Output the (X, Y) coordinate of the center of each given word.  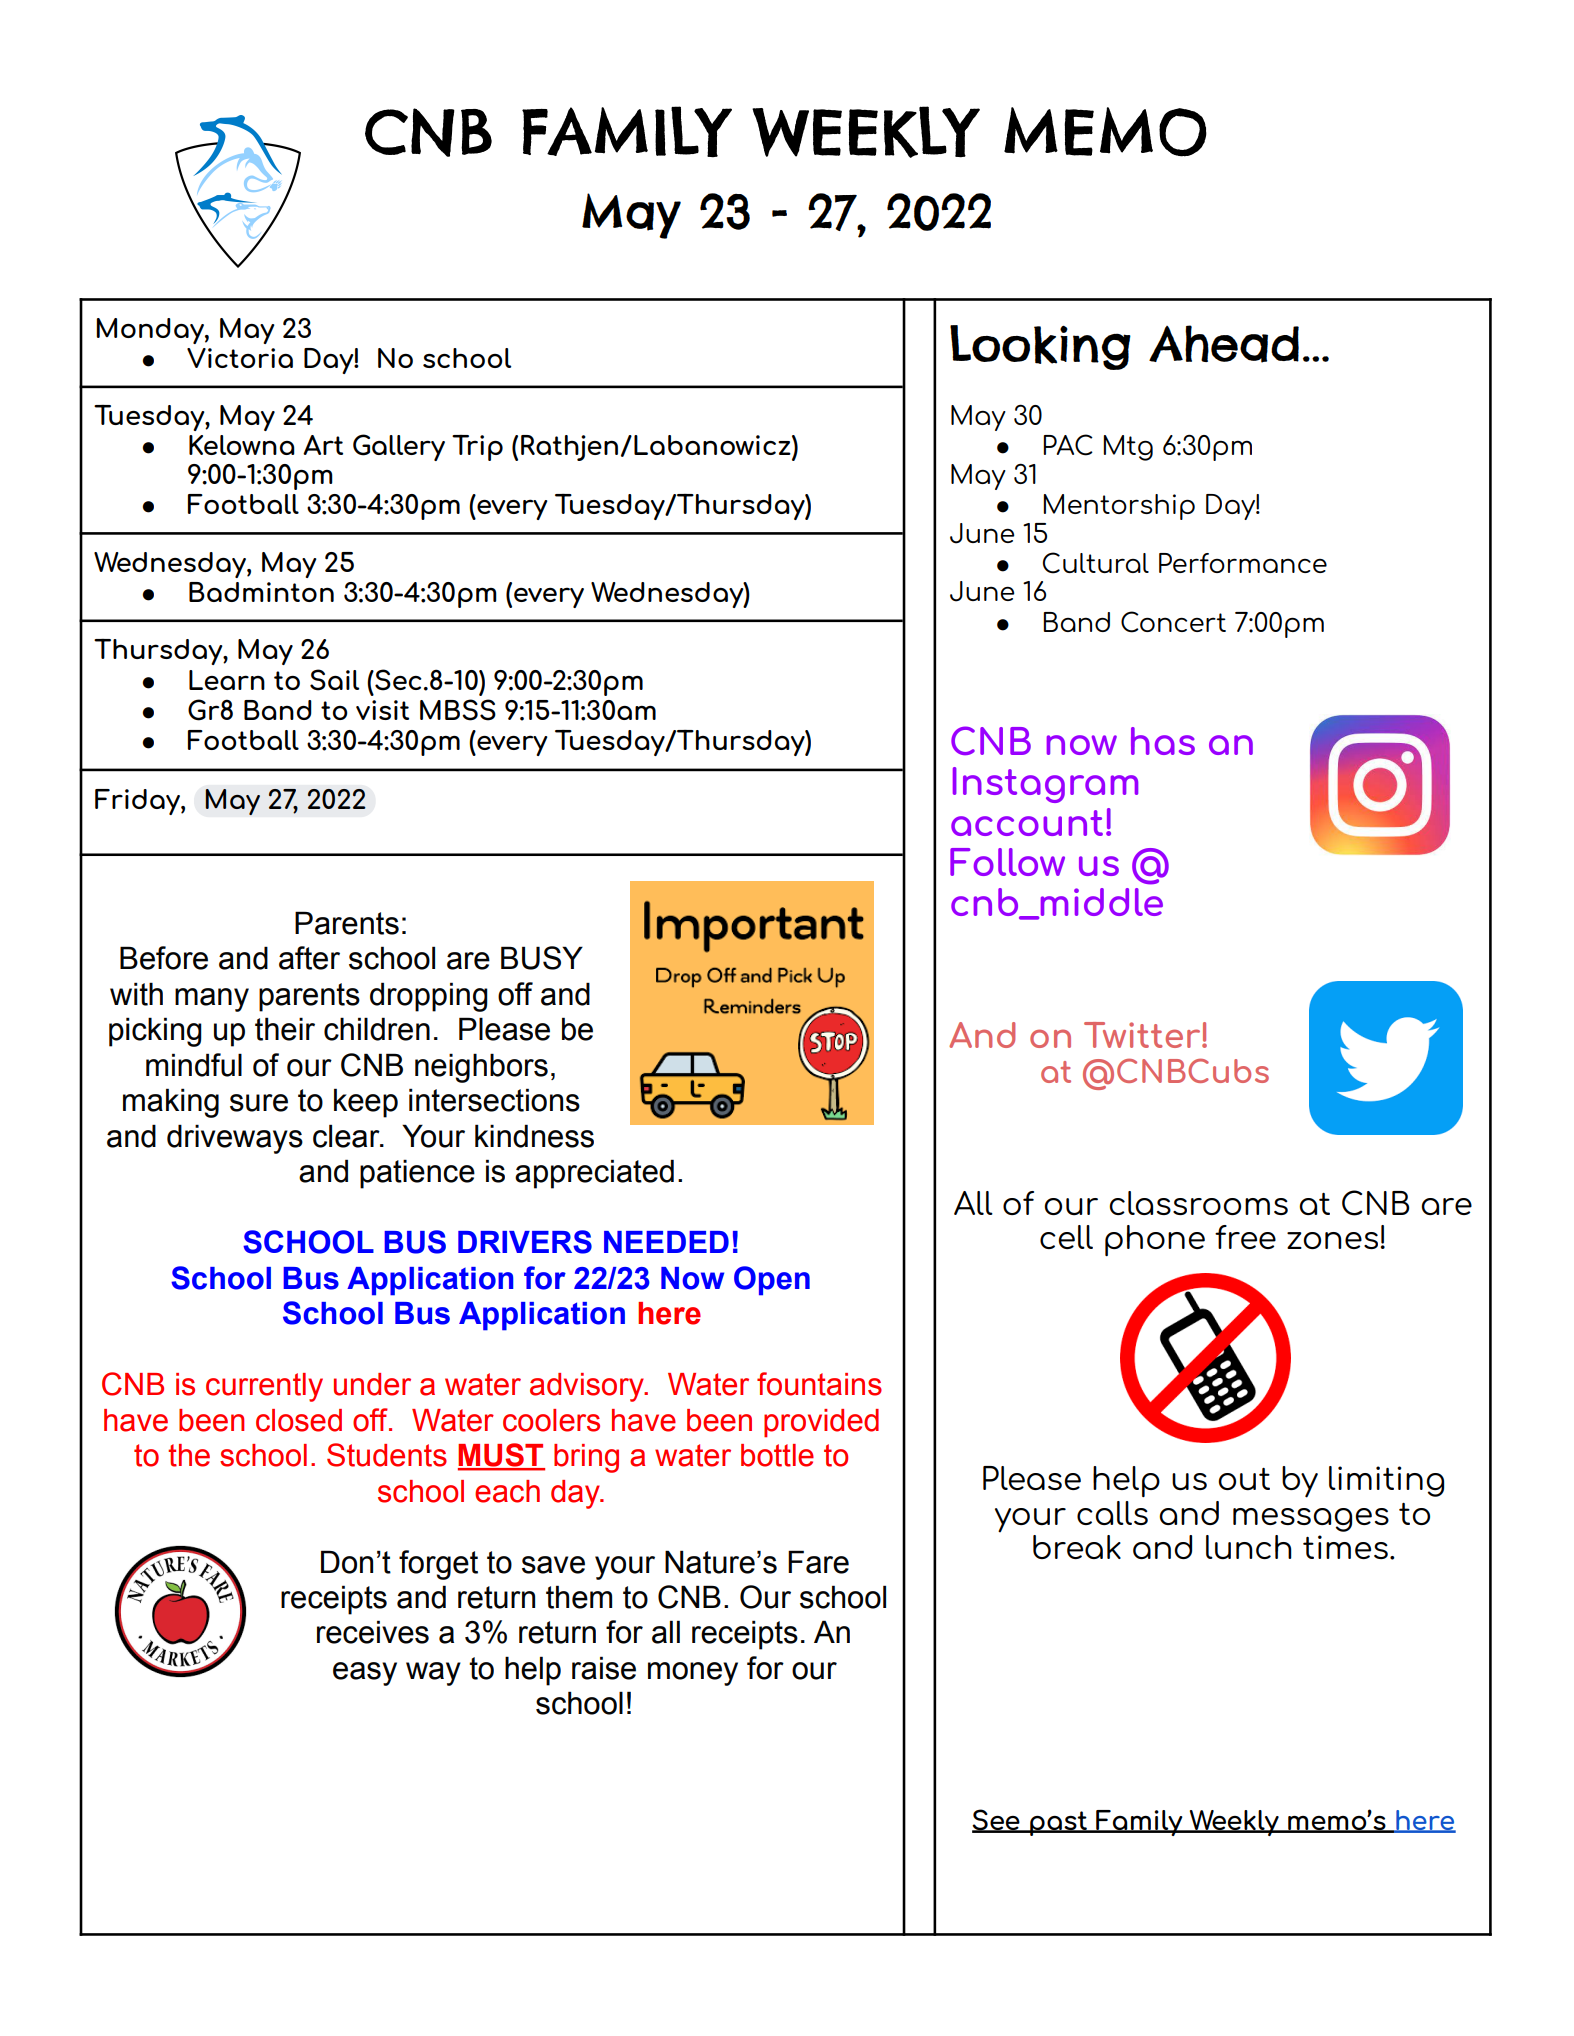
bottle (777, 1455)
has (1163, 741)
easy (365, 1674)
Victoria (240, 358)
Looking (1040, 347)
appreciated (594, 1174)
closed (299, 1420)
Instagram (1045, 785)
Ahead (1224, 344)
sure (259, 1103)
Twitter (1143, 1035)
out (1244, 1479)
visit (382, 710)
